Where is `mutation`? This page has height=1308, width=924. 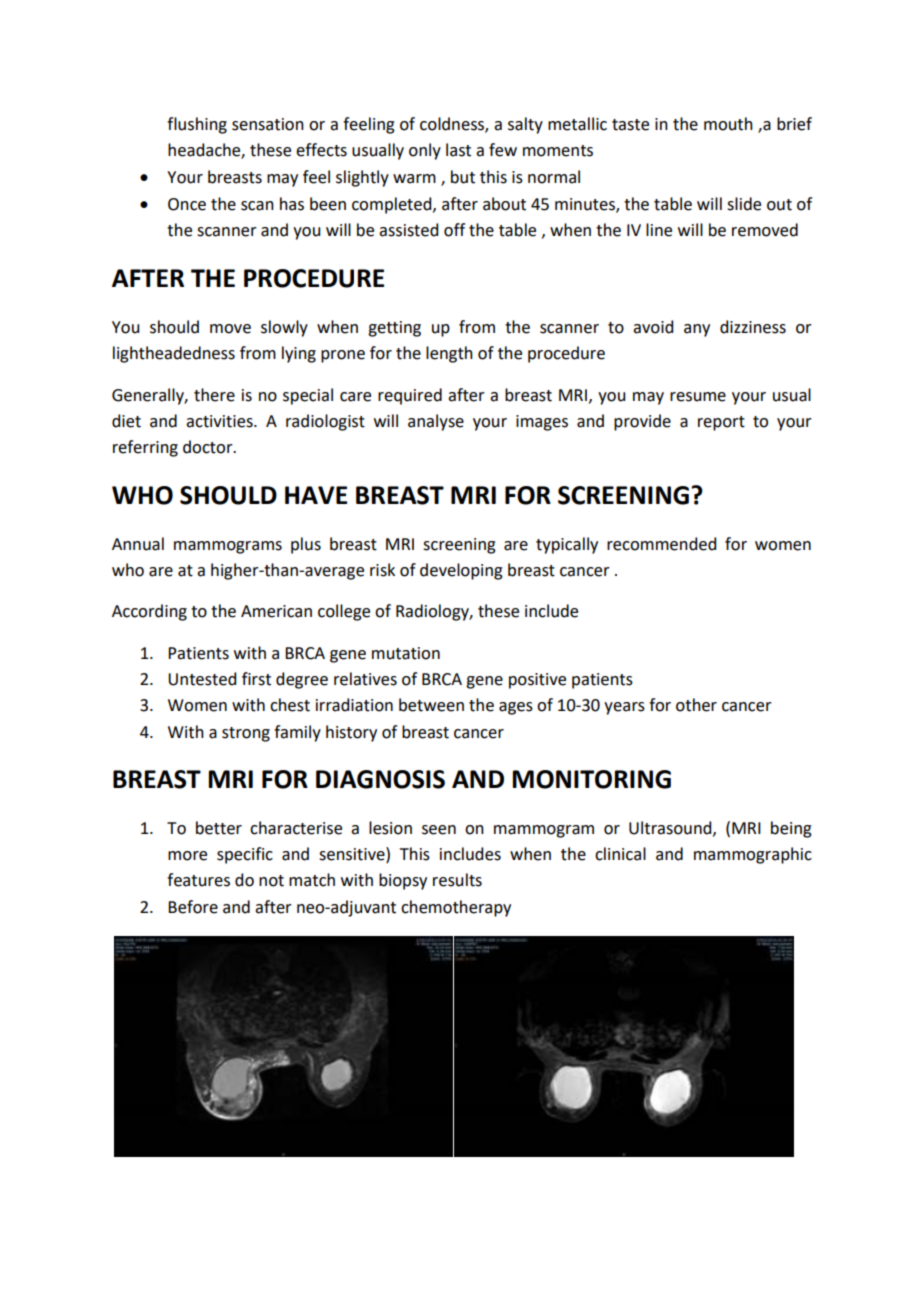 mutation is located at coordinates (406, 653).
